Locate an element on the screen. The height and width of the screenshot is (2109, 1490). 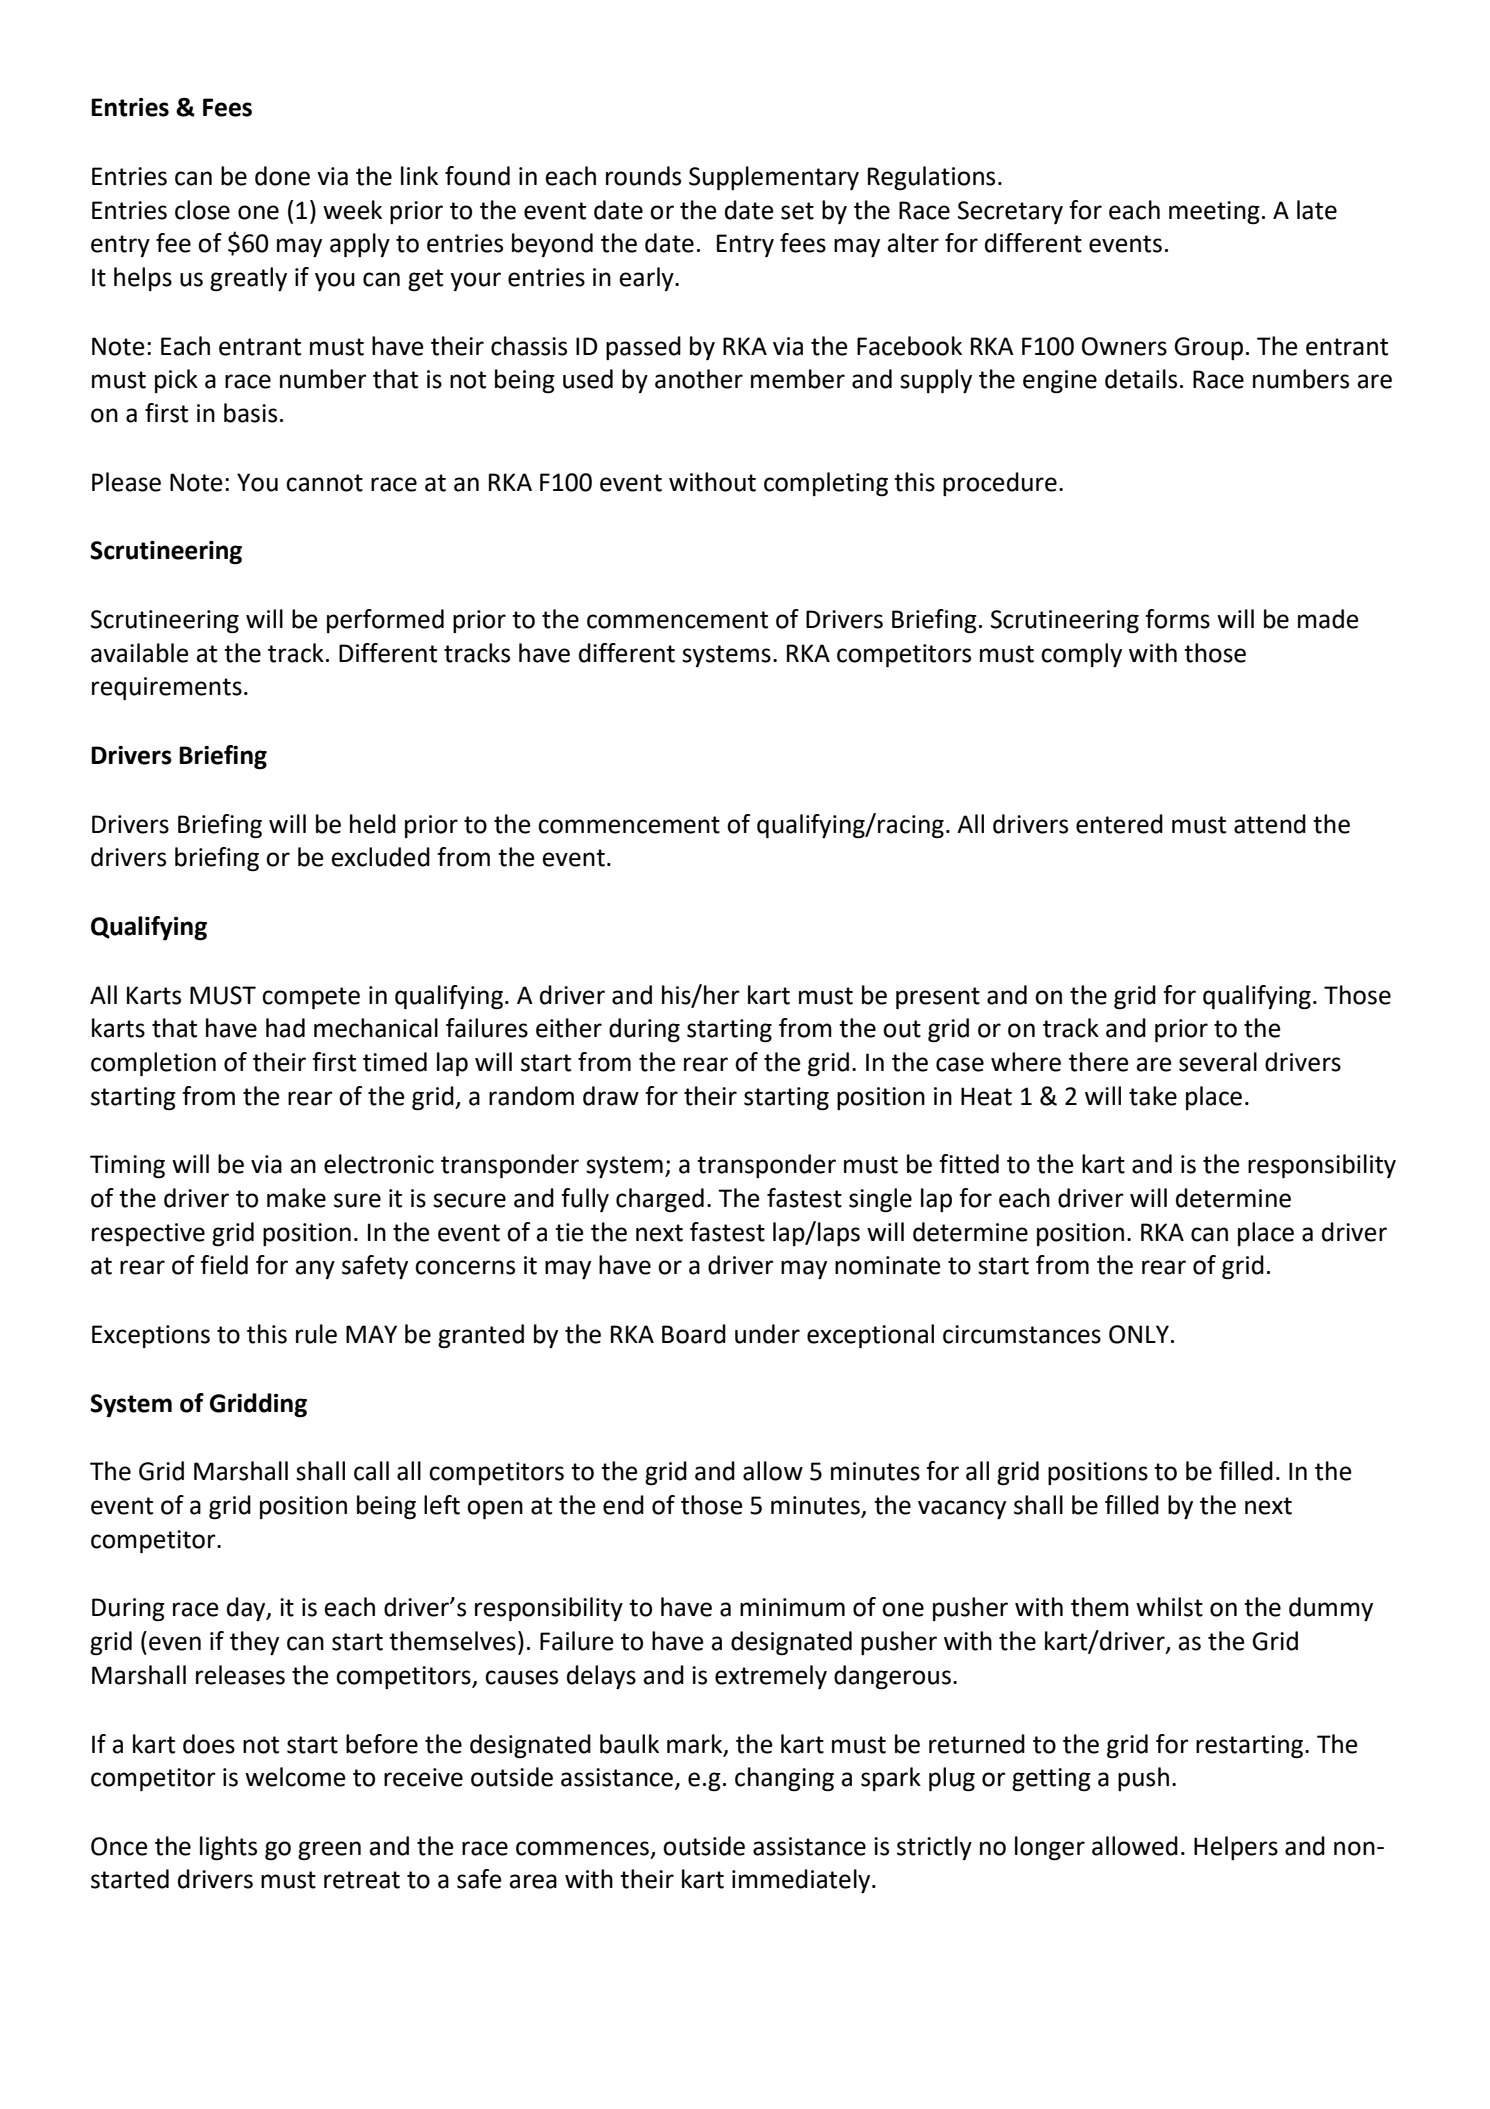
had is located at coordinates (285, 1028).
